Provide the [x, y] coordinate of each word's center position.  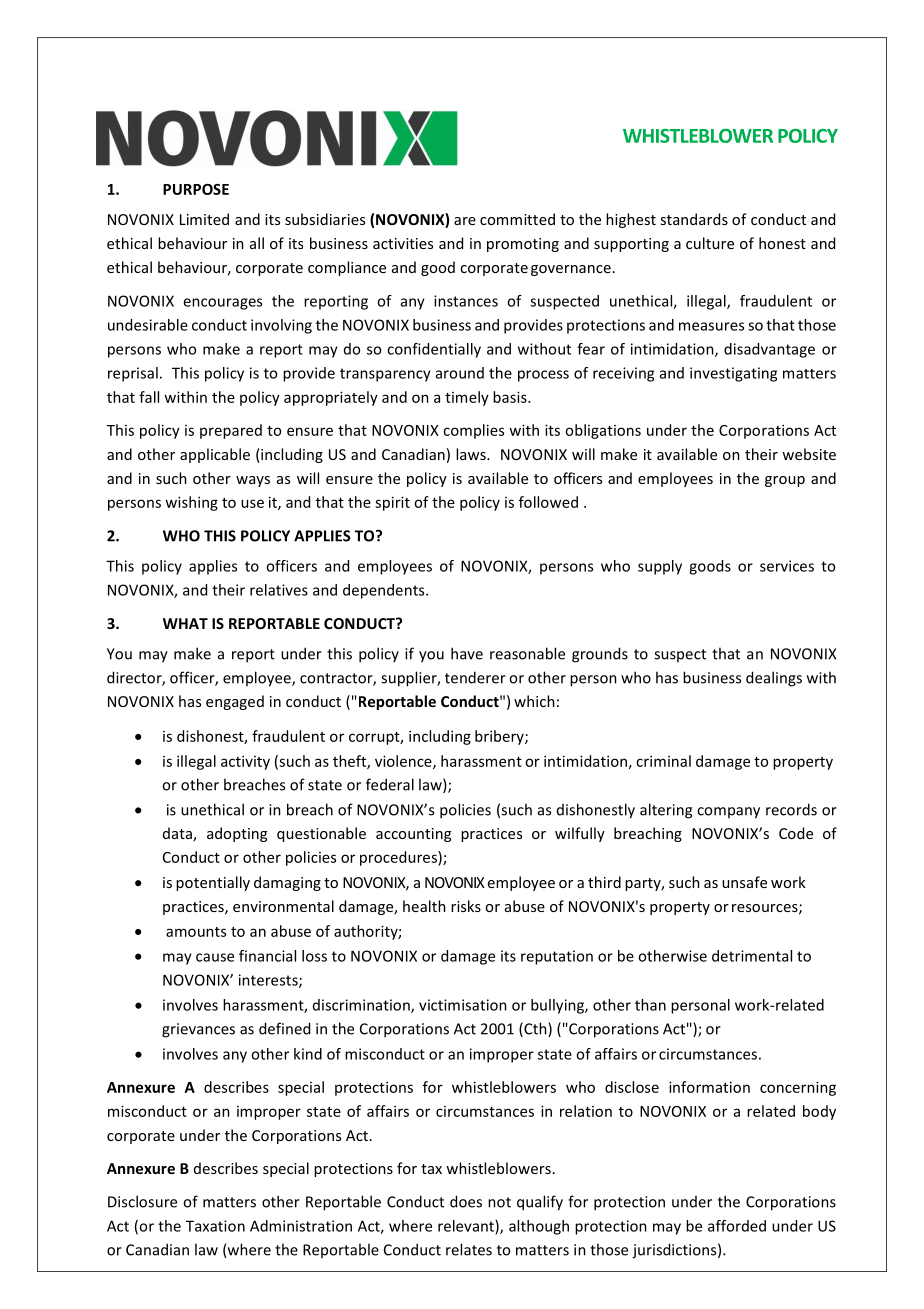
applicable [215, 455]
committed [517, 219]
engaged [235, 702]
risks [466, 906]
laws [472, 454]
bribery [500, 737]
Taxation [215, 1226]
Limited [204, 219]
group [785, 481]
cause [215, 957]
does [466, 1201]
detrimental [752, 956]
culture [710, 243]
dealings [774, 679]
